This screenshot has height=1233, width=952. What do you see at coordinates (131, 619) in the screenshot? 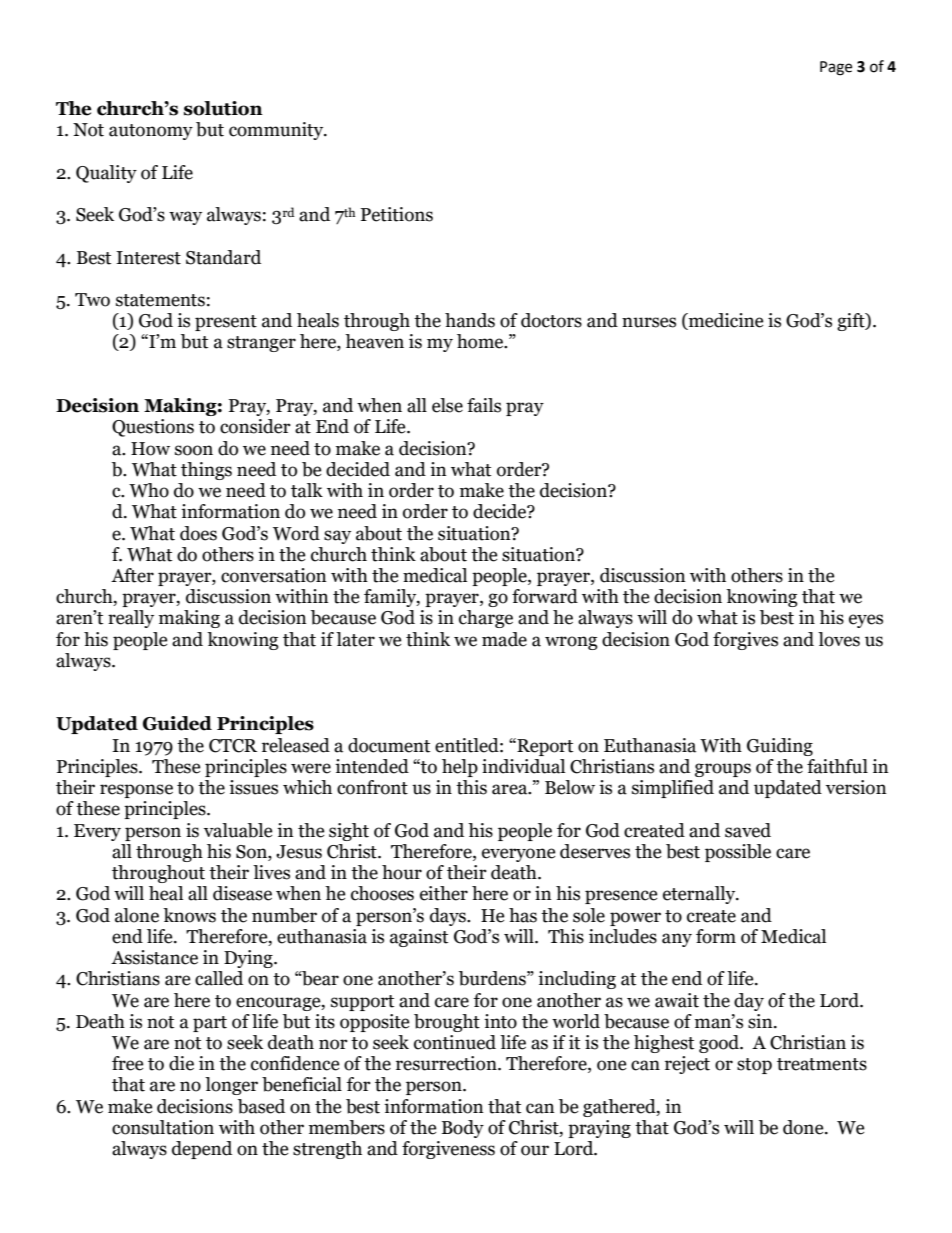
I see `really` at bounding box center [131, 619].
